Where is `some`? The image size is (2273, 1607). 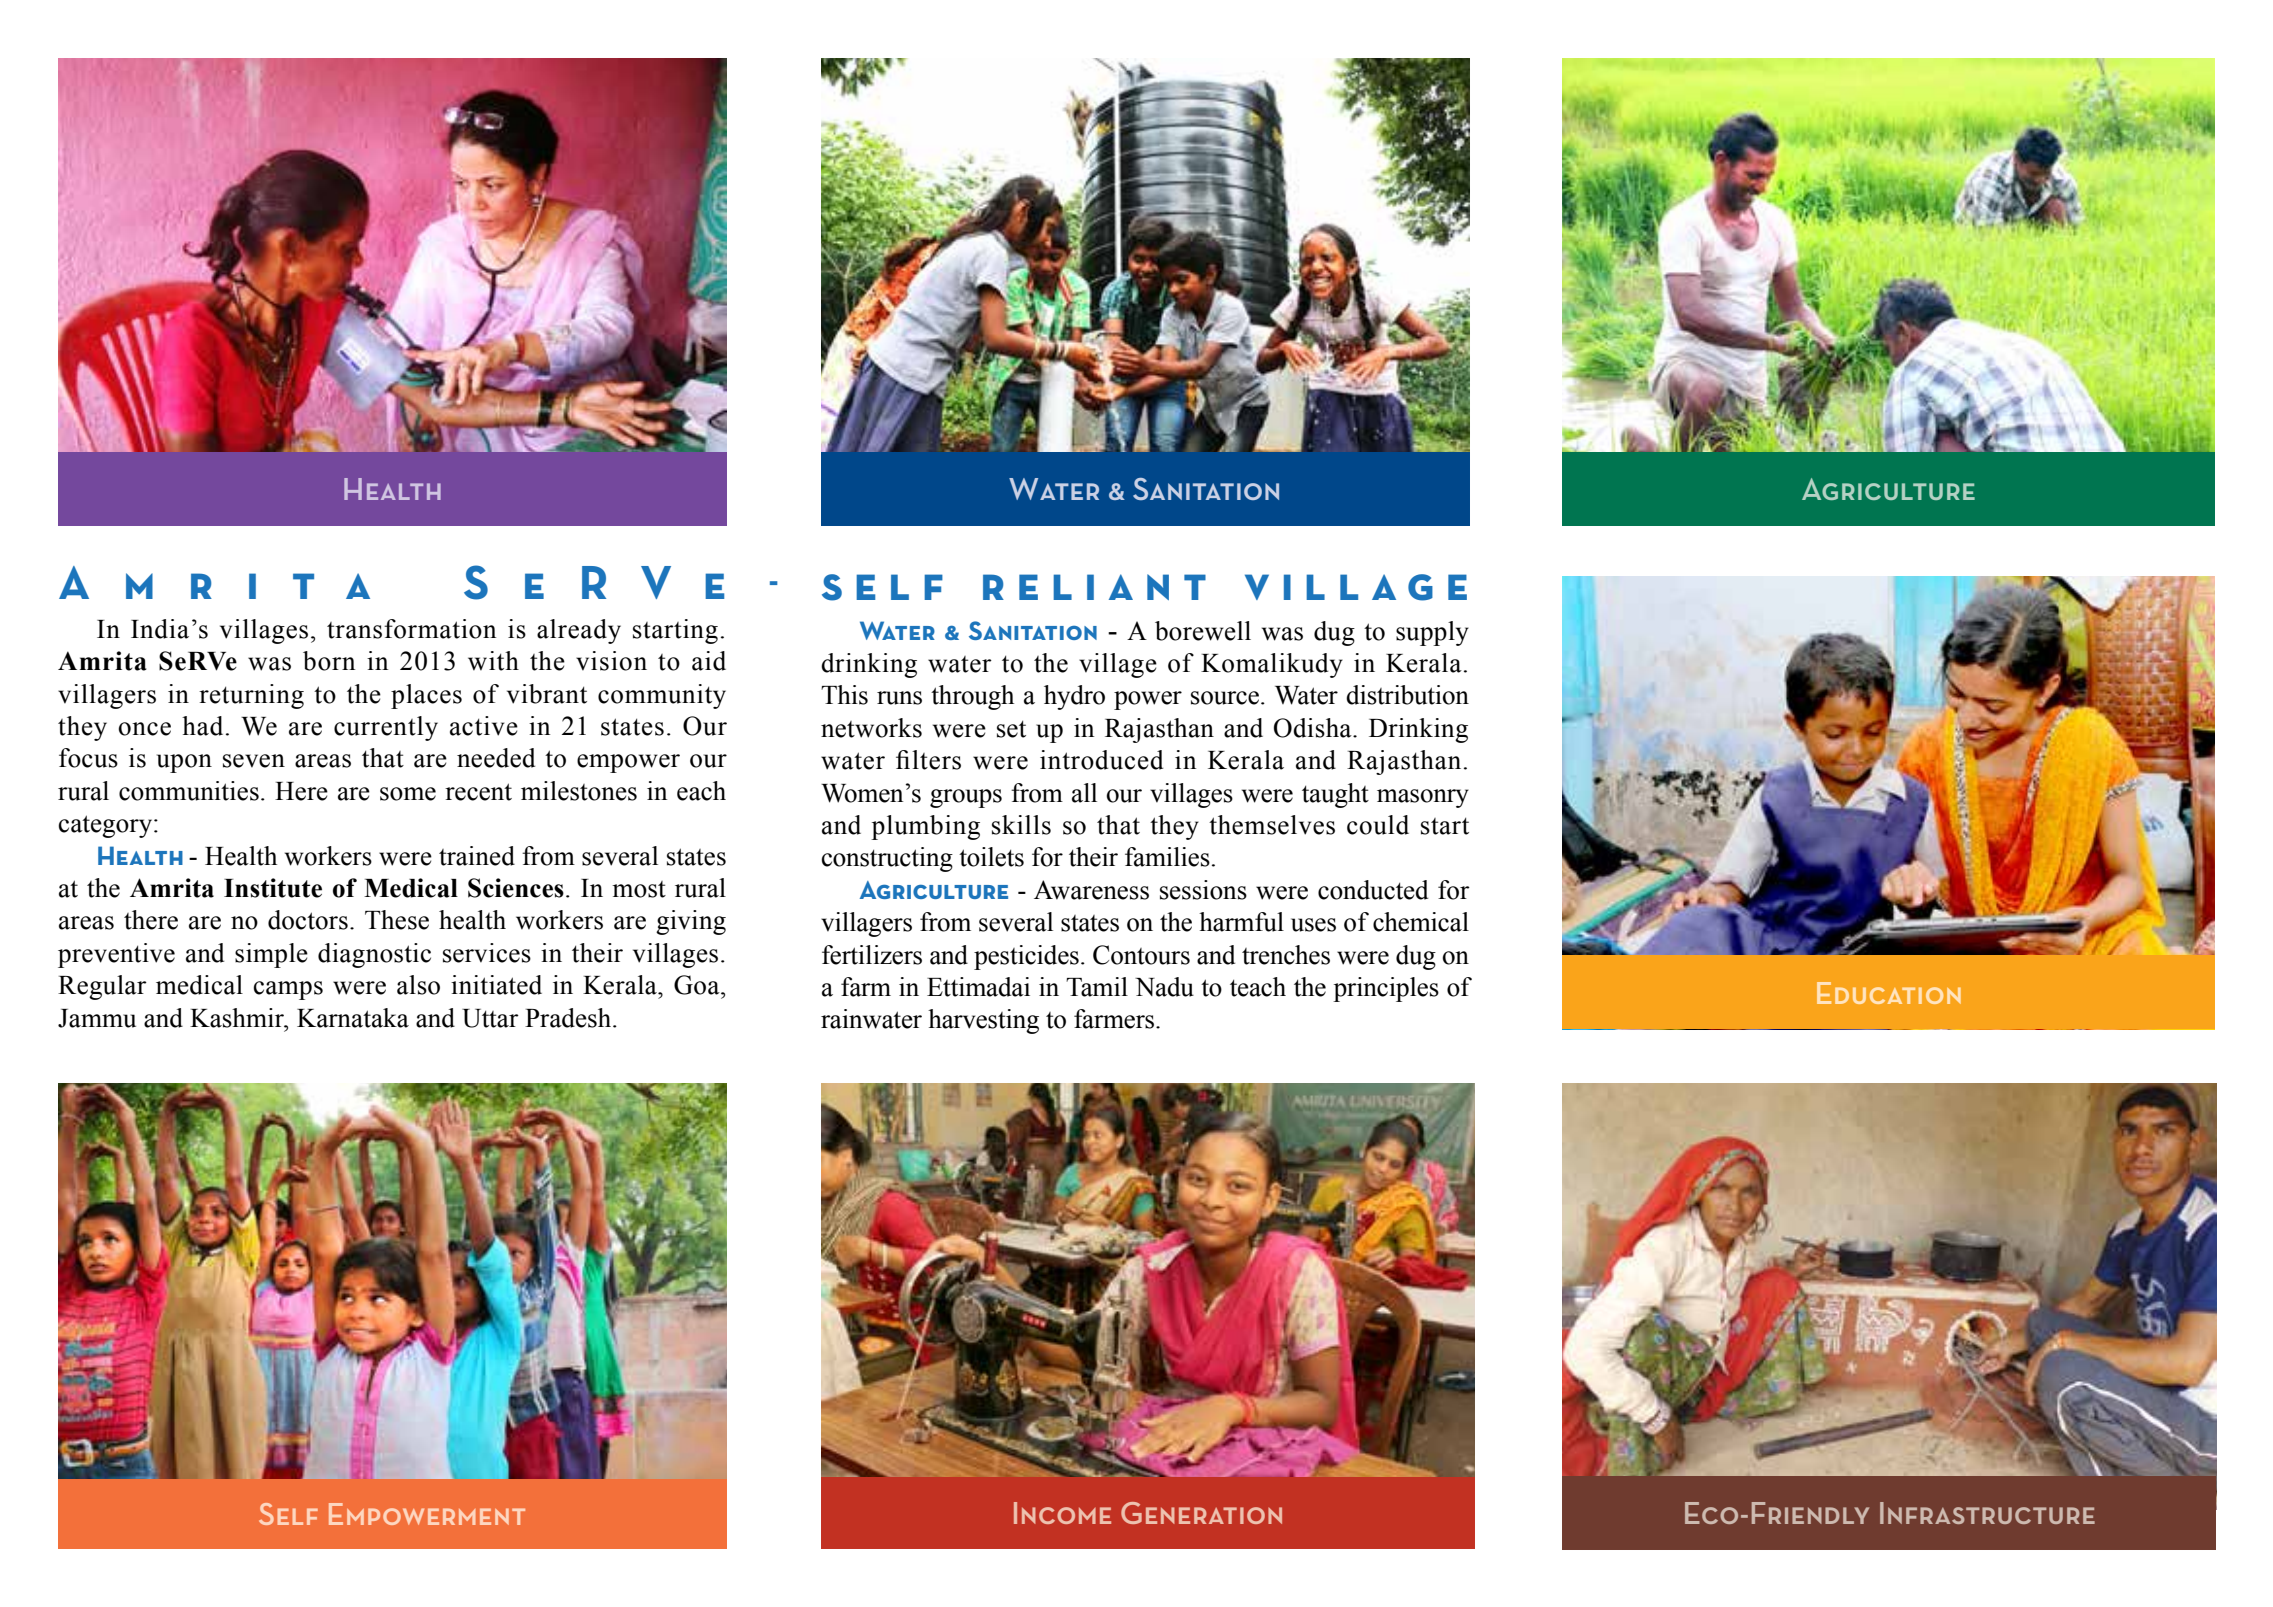
some is located at coordinates (408, 794).
